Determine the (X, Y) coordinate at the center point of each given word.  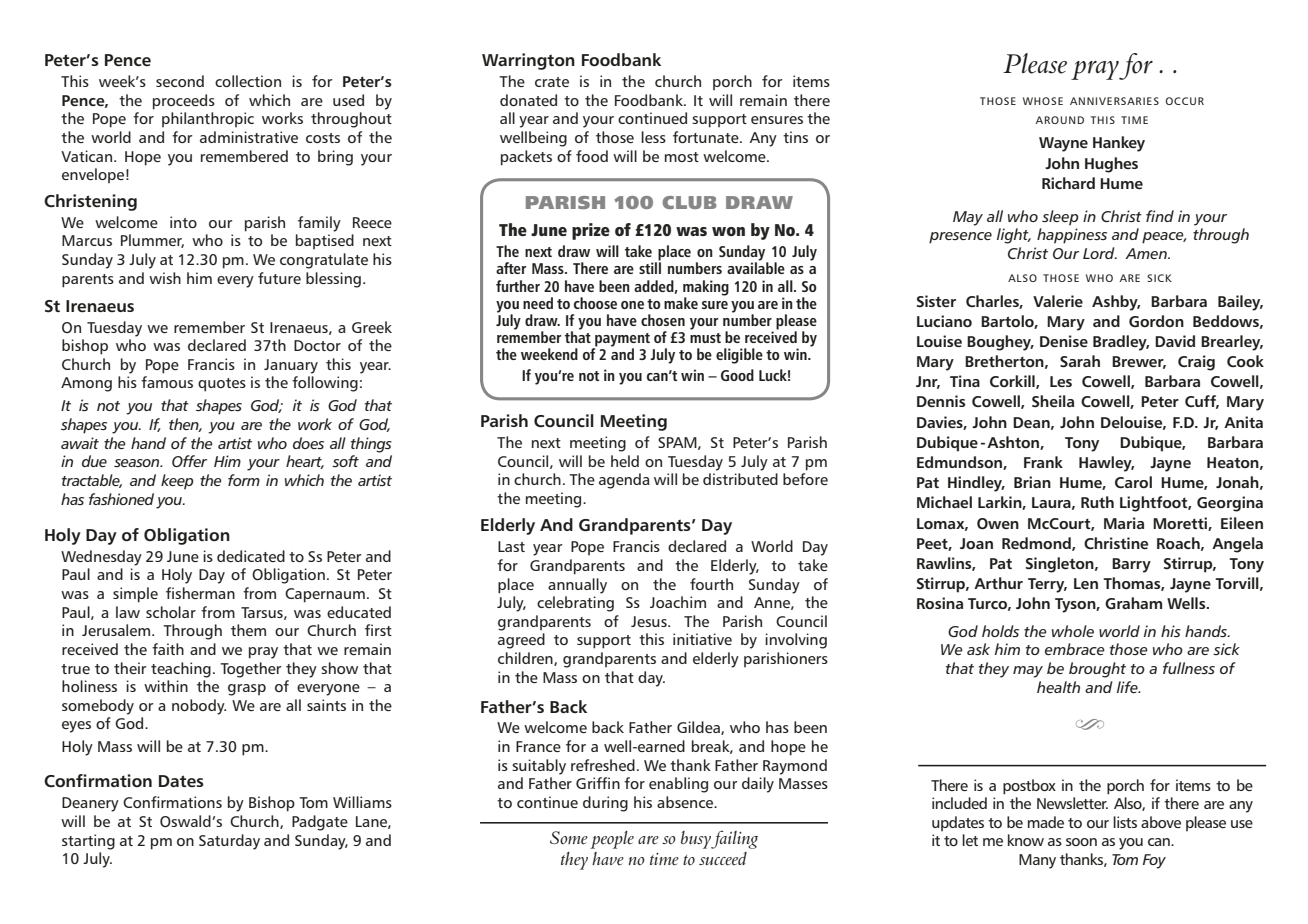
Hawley (1106, 464)
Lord (1100, 253)
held (625, 461)
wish (165, 278)
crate (552, 82)
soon (1081, 842)
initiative (702, 639)
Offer (189, 461)
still (650, 267)
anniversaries (1114, 101)
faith (168, 649)
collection (248, 81)
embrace (1075, 649)
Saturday (229, 842)
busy (696, 840)
